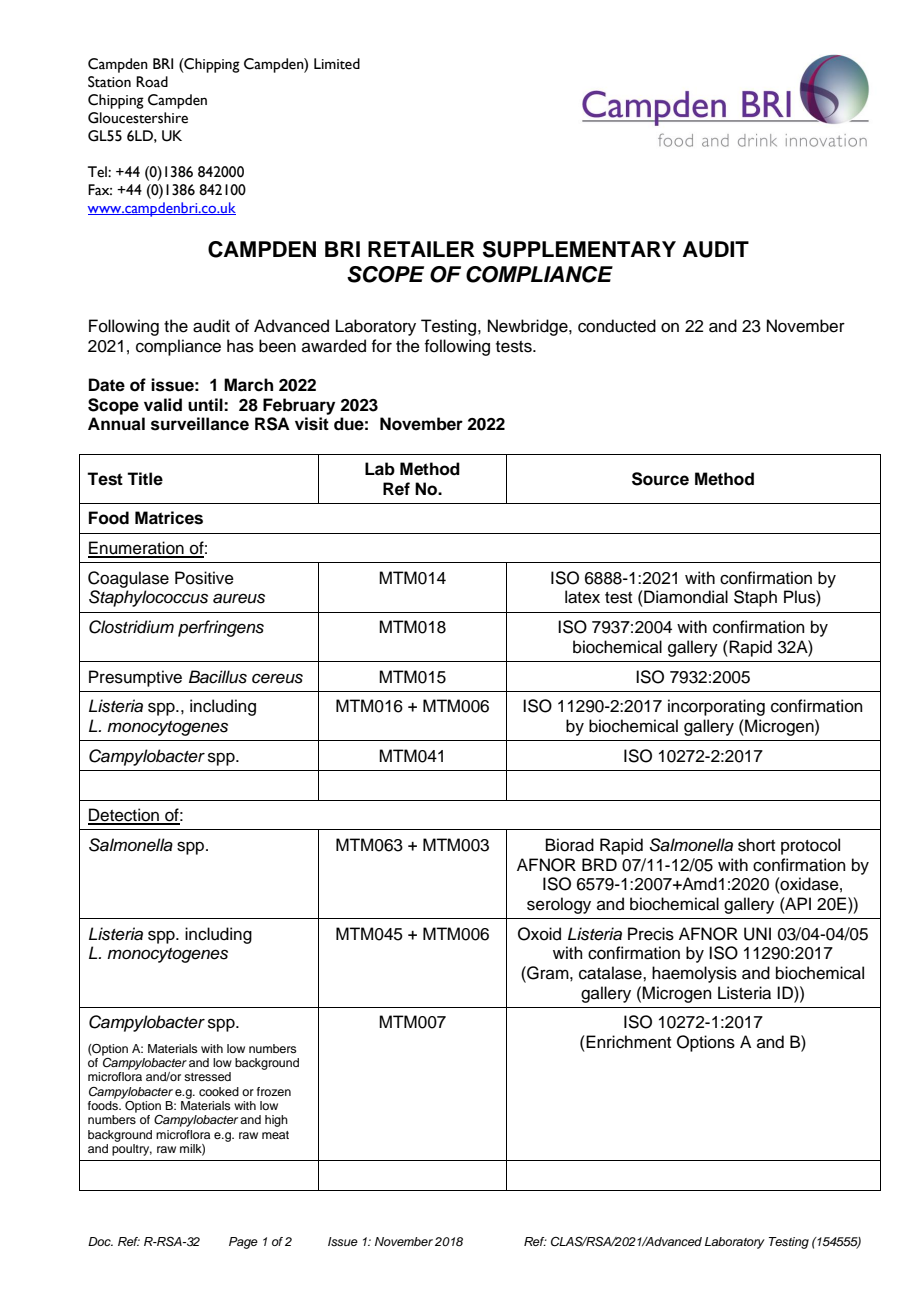  What do you see at coordinates (579, 249) in the screenshot?
I see `SUPPLEMENTARY` at bounding box center [579, 249].
